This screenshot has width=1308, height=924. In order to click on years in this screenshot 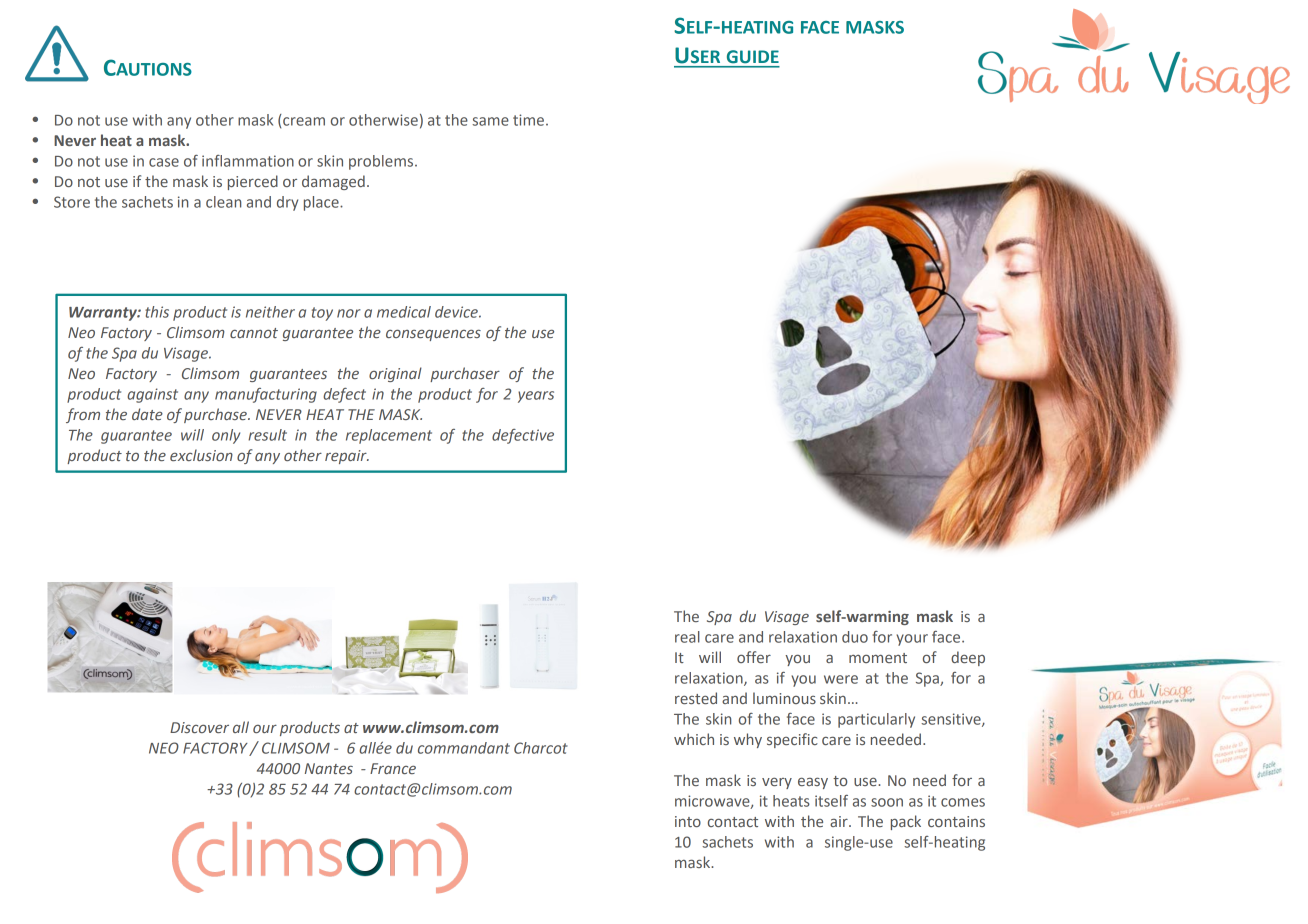, I will do `click(536, 397)`.
